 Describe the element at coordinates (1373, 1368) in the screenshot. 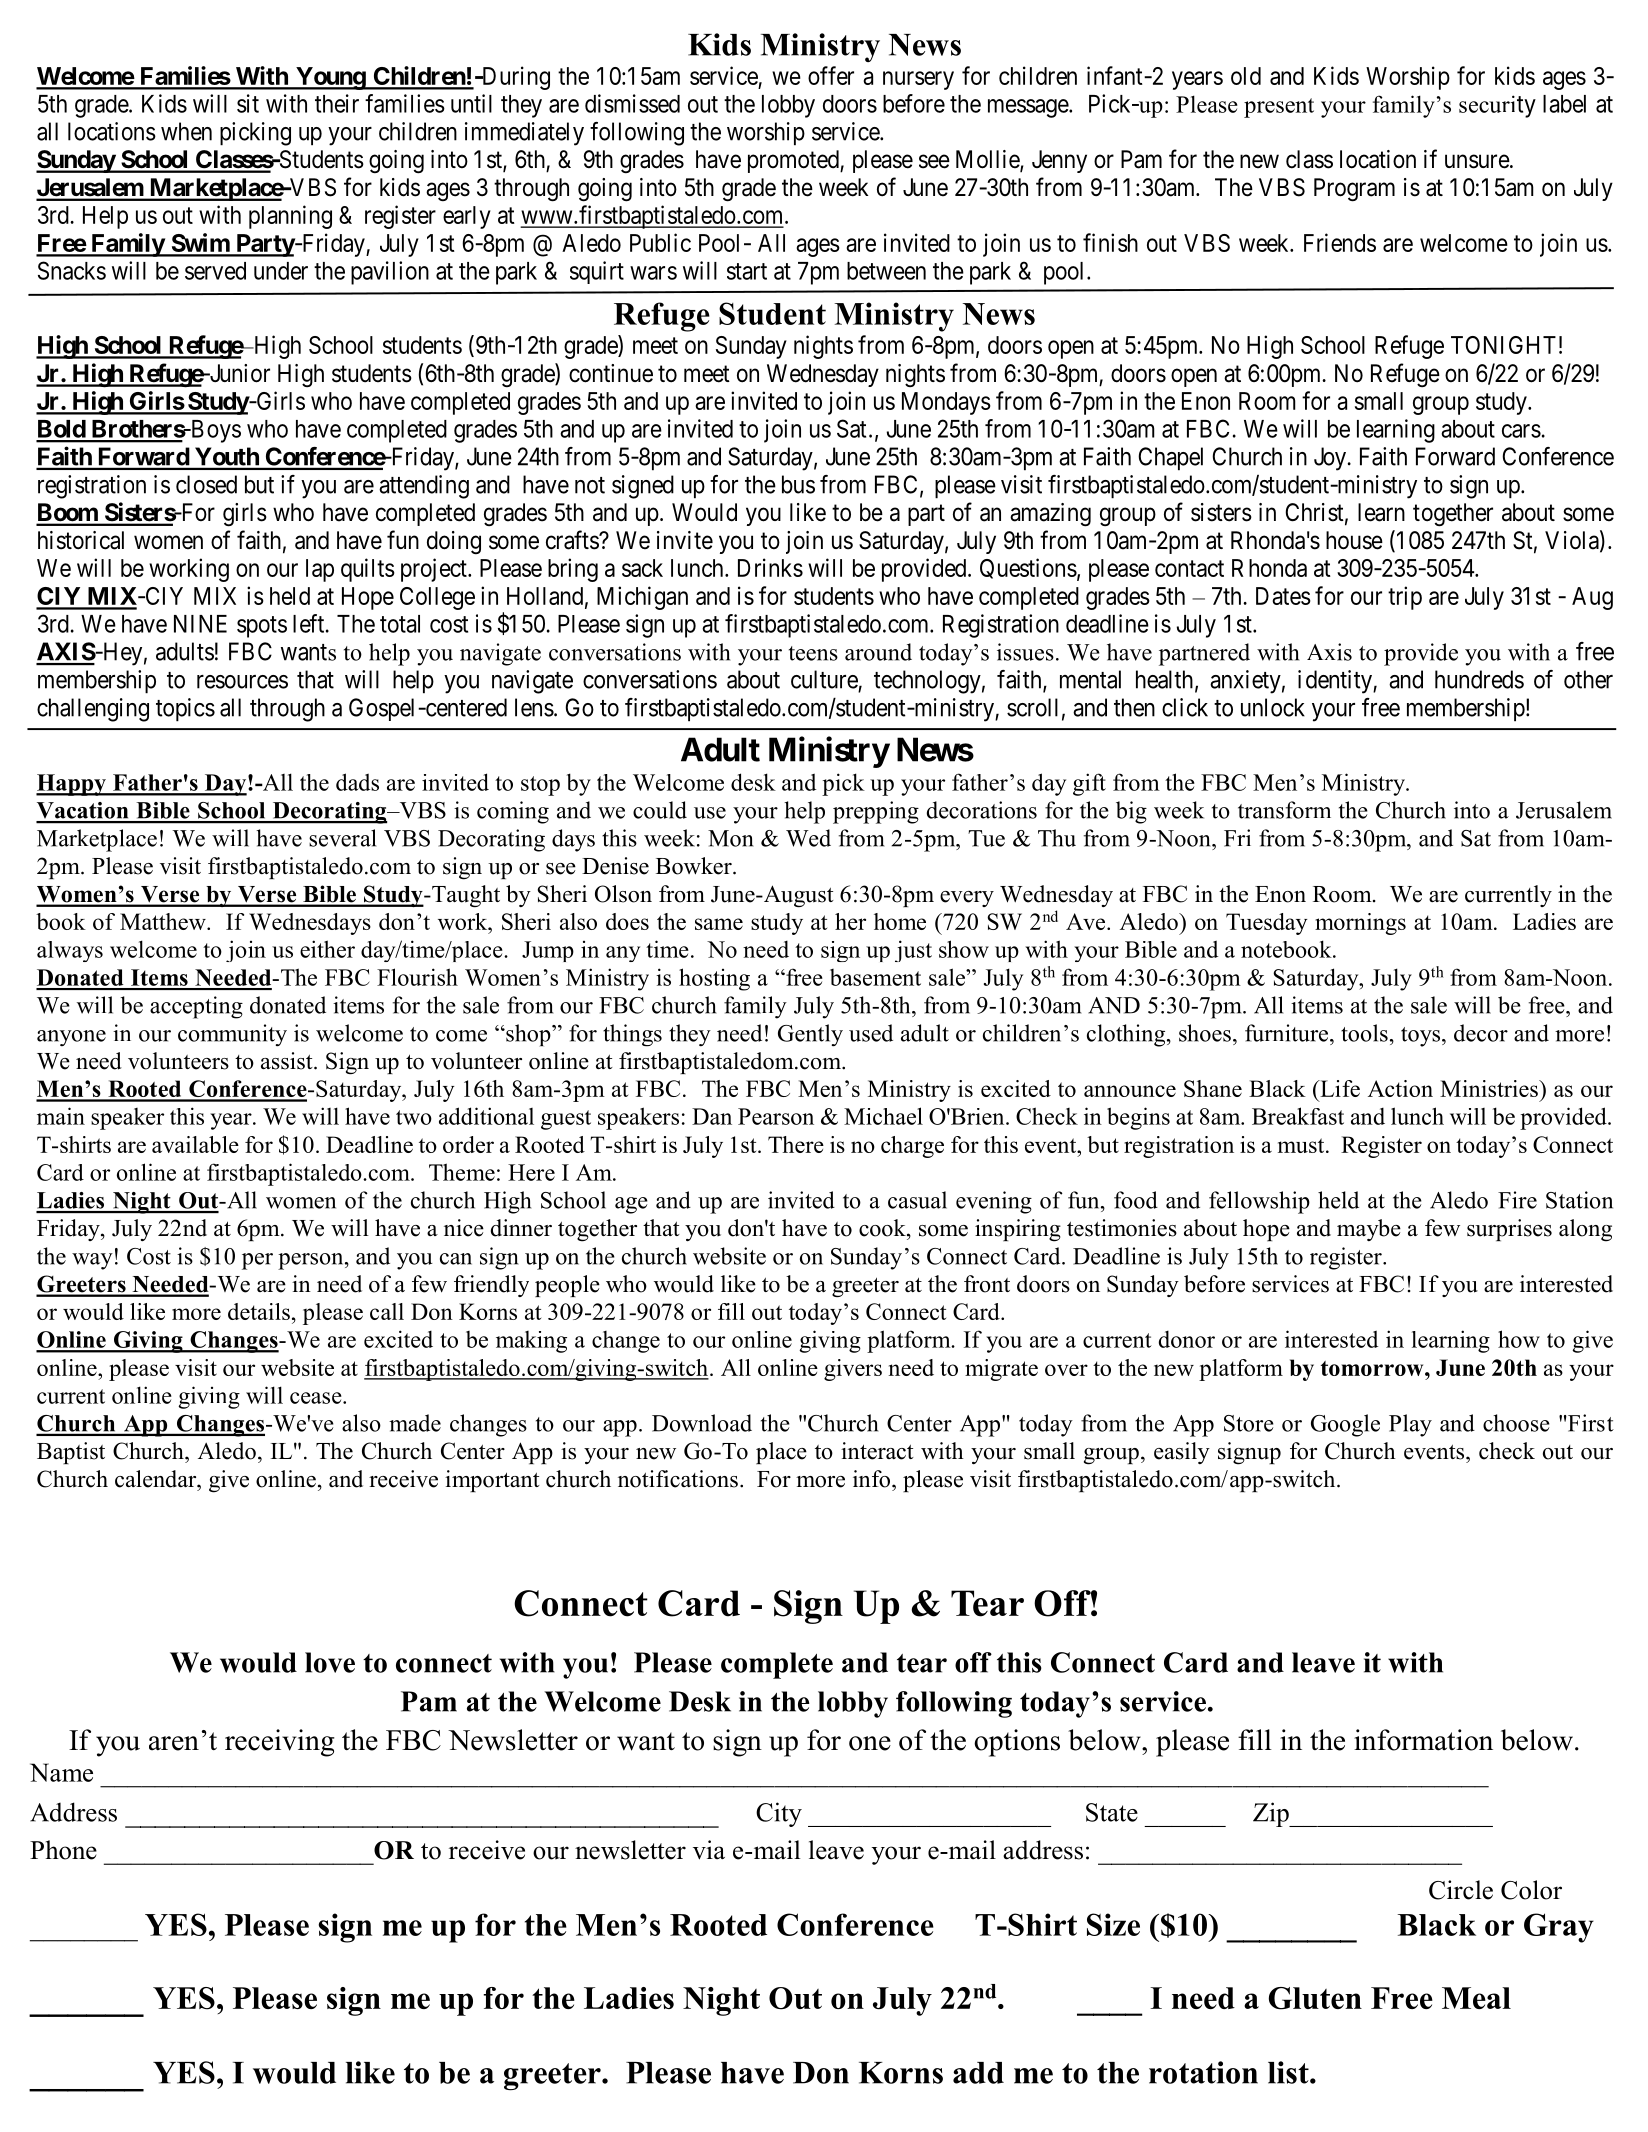

I see `tomorrow` at that location.
